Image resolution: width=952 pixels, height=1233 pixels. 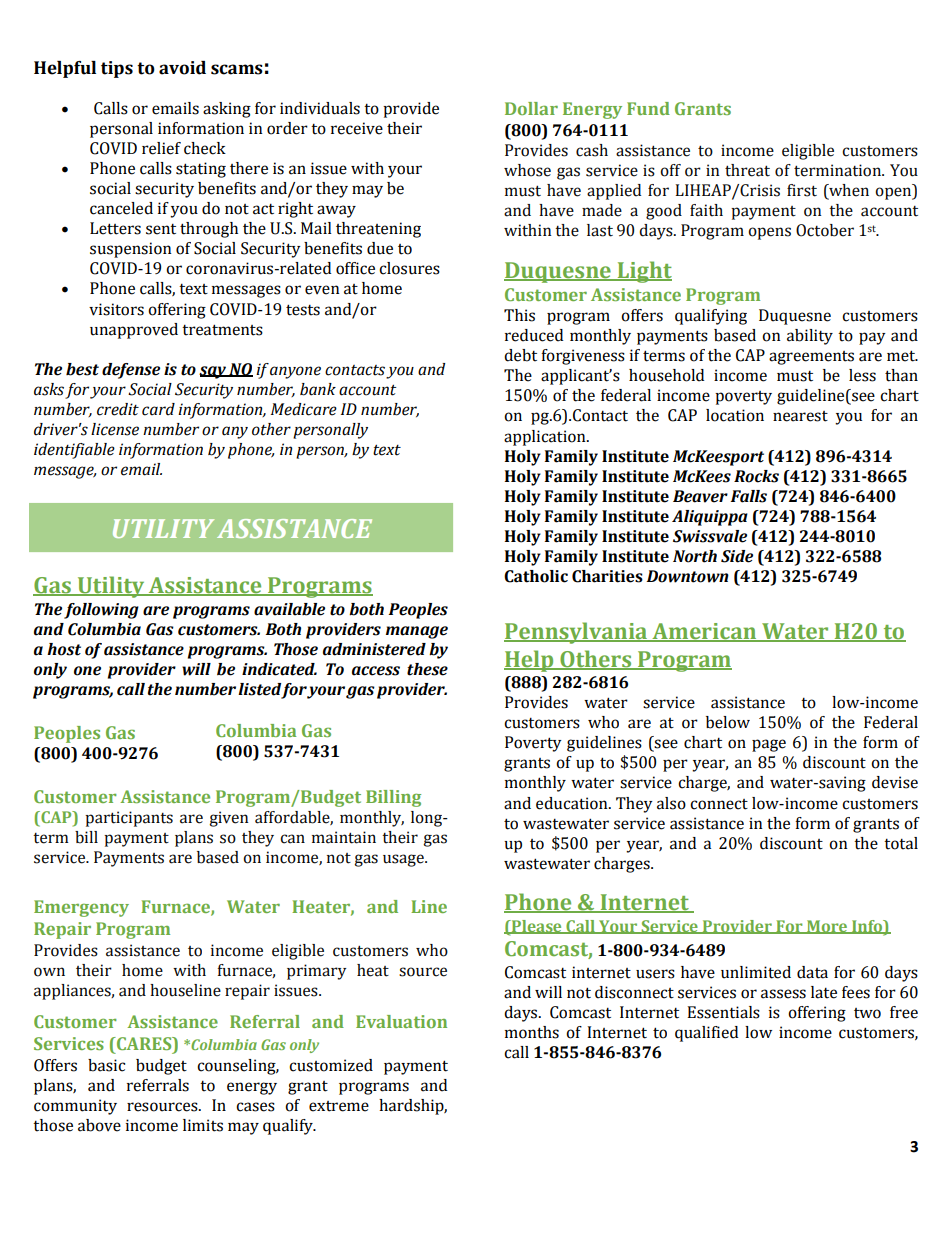 I want to click on basic, so click(x=106, y=1065).
